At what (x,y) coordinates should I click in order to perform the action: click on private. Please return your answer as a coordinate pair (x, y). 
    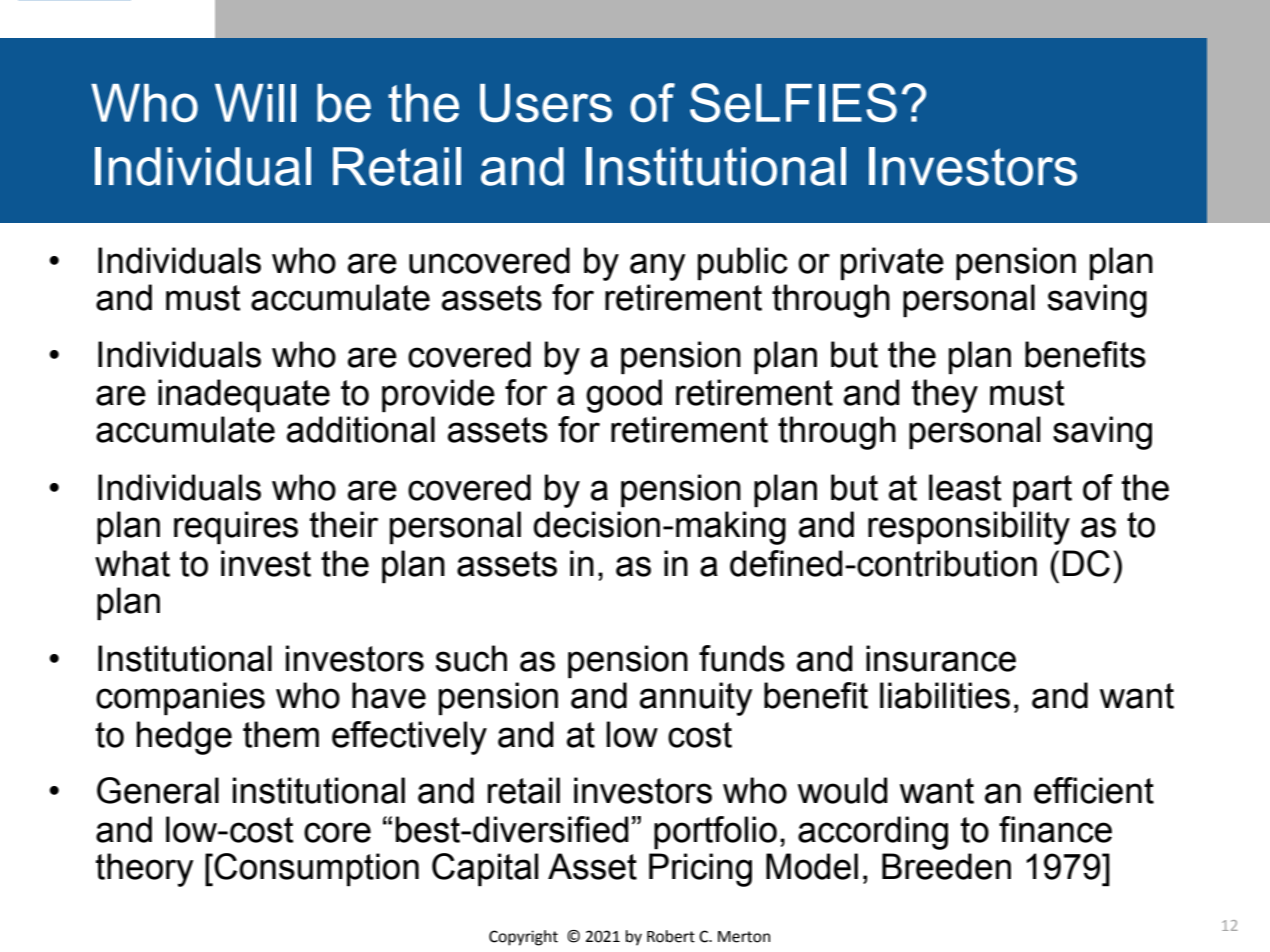
    Looking at the image, I should click on (892, 263).
